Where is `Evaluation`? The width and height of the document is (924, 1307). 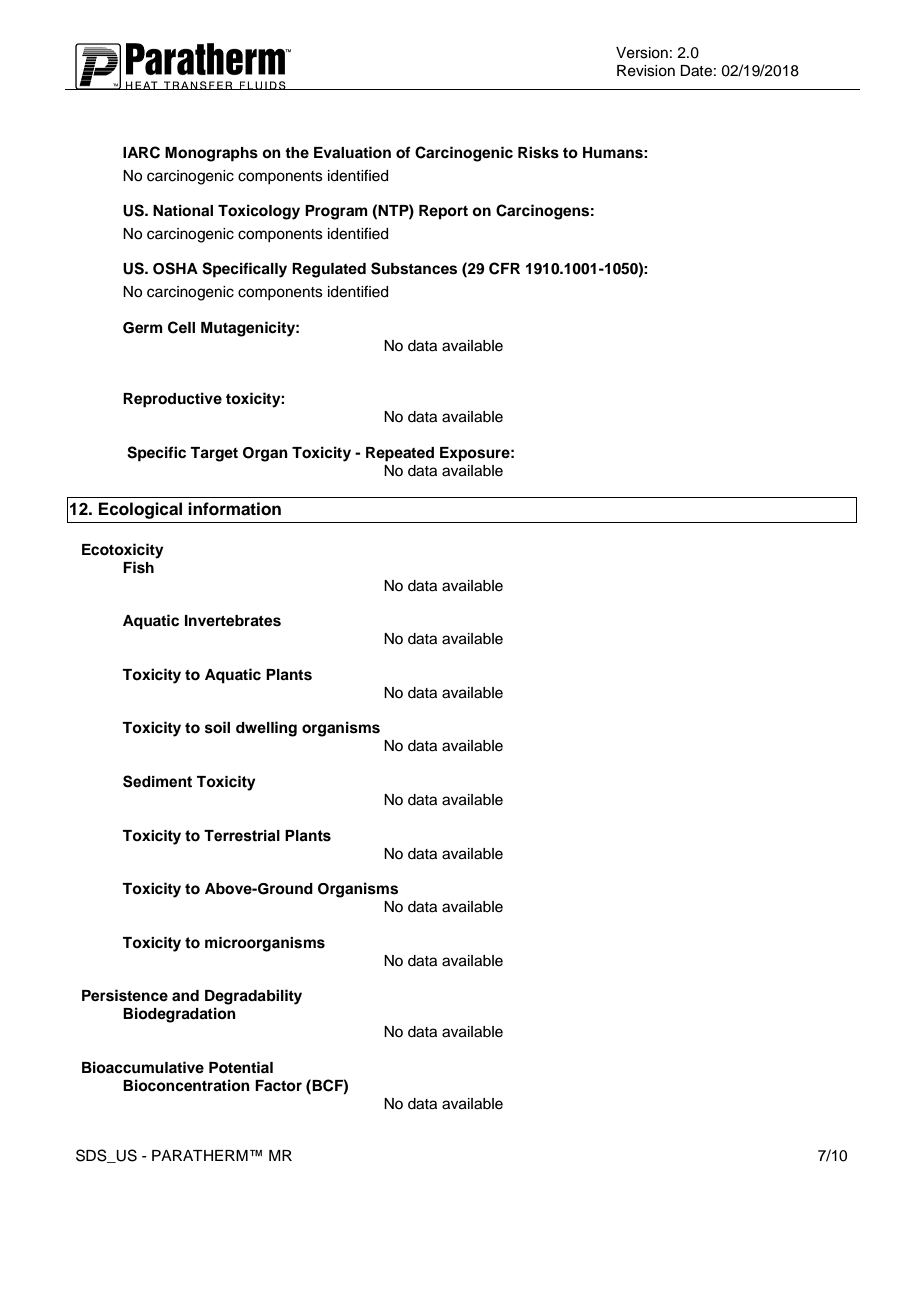 Evaluation is located at coordinates (352, 152).
